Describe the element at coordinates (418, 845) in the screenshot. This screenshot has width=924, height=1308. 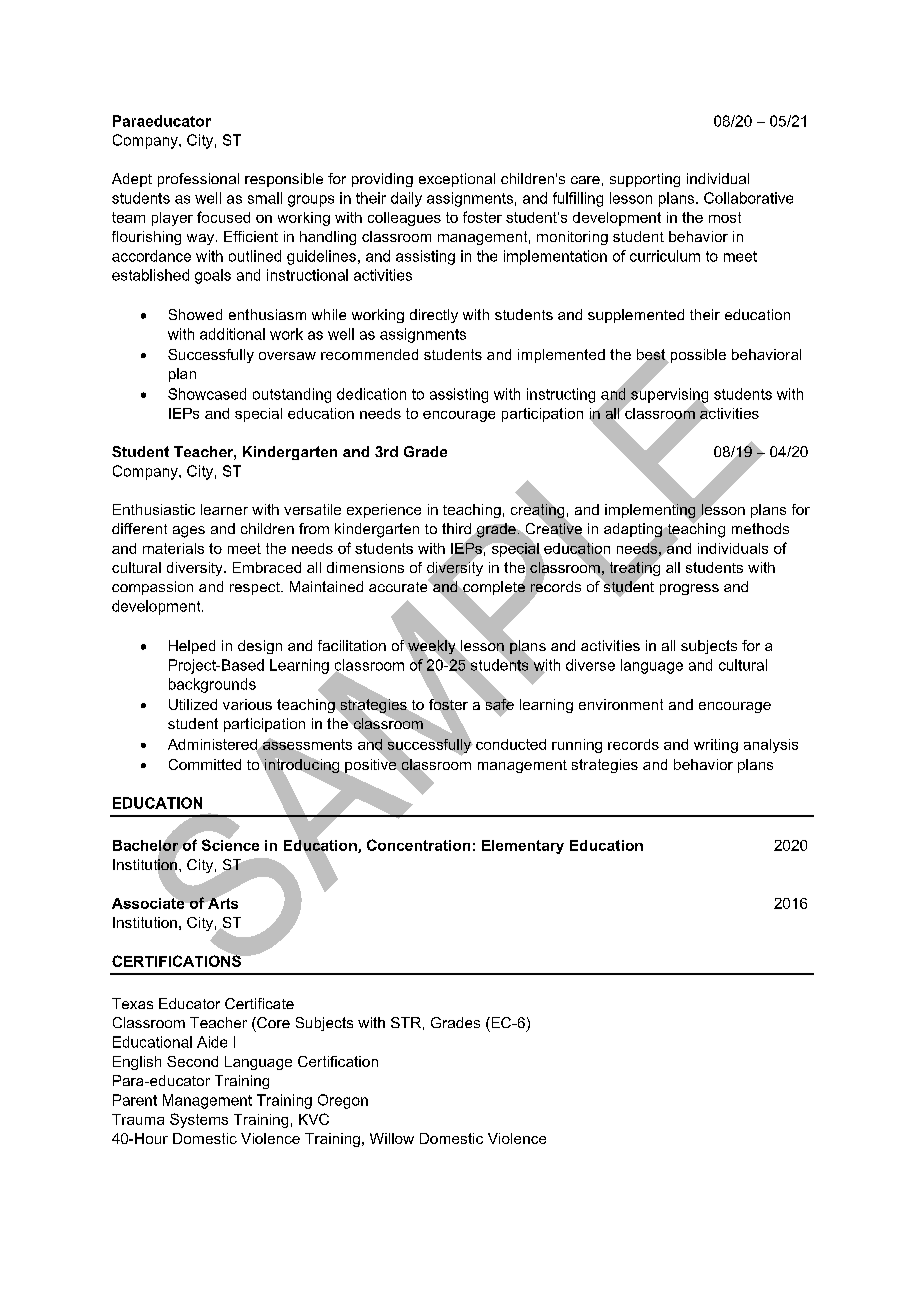
I see `Concentration` at that location.
